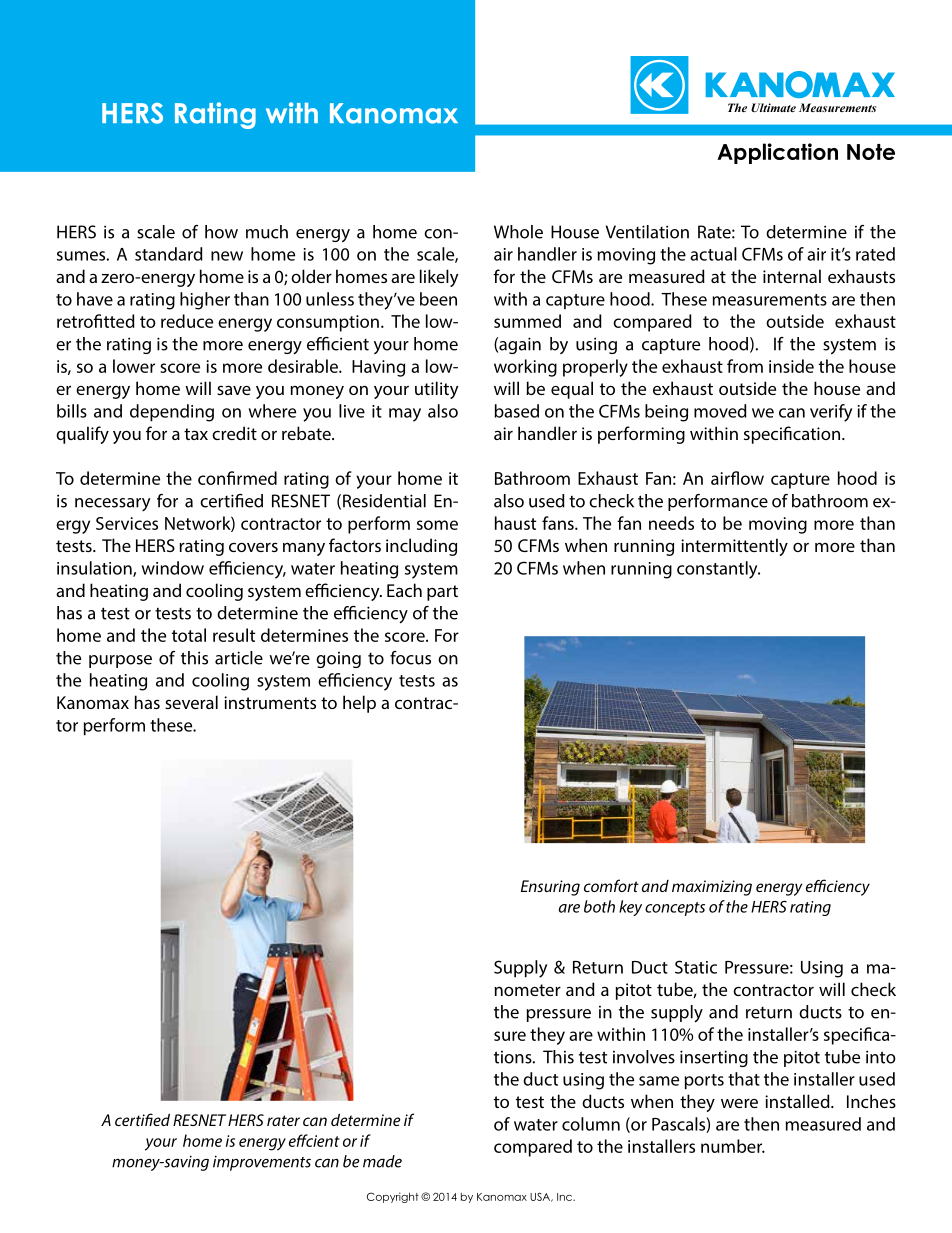  I want to click on how, so click(221, 232).
